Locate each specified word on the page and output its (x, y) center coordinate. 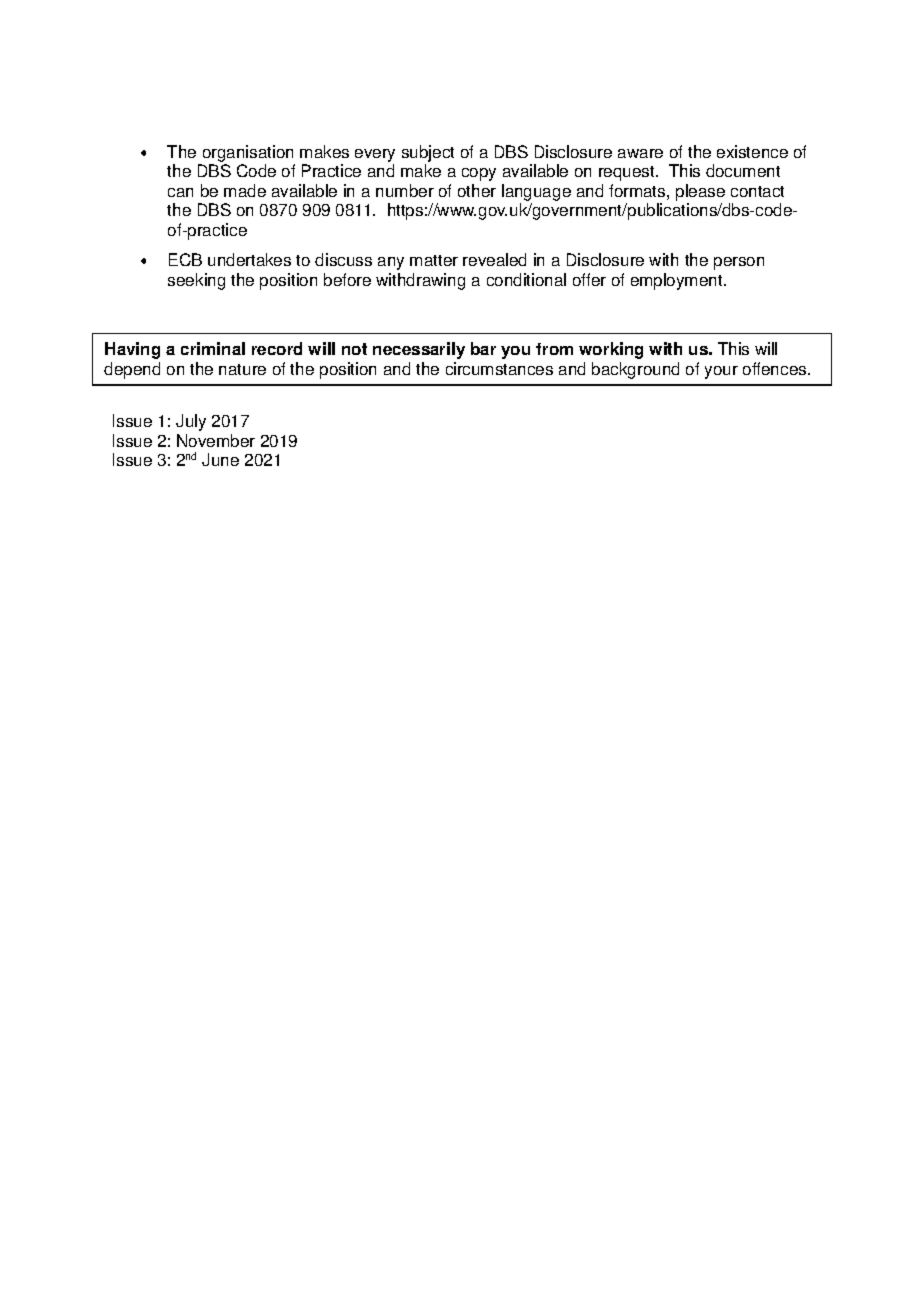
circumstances (499, 368)
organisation (248, 153)
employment (678, 281)
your (721, 372)
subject (428, 153)
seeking (196, 281)
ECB (185, 259)
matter (434, 260)
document (743, 170)
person (739, 263)
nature (242, 369)
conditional (526, 279)
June (220, 459)
